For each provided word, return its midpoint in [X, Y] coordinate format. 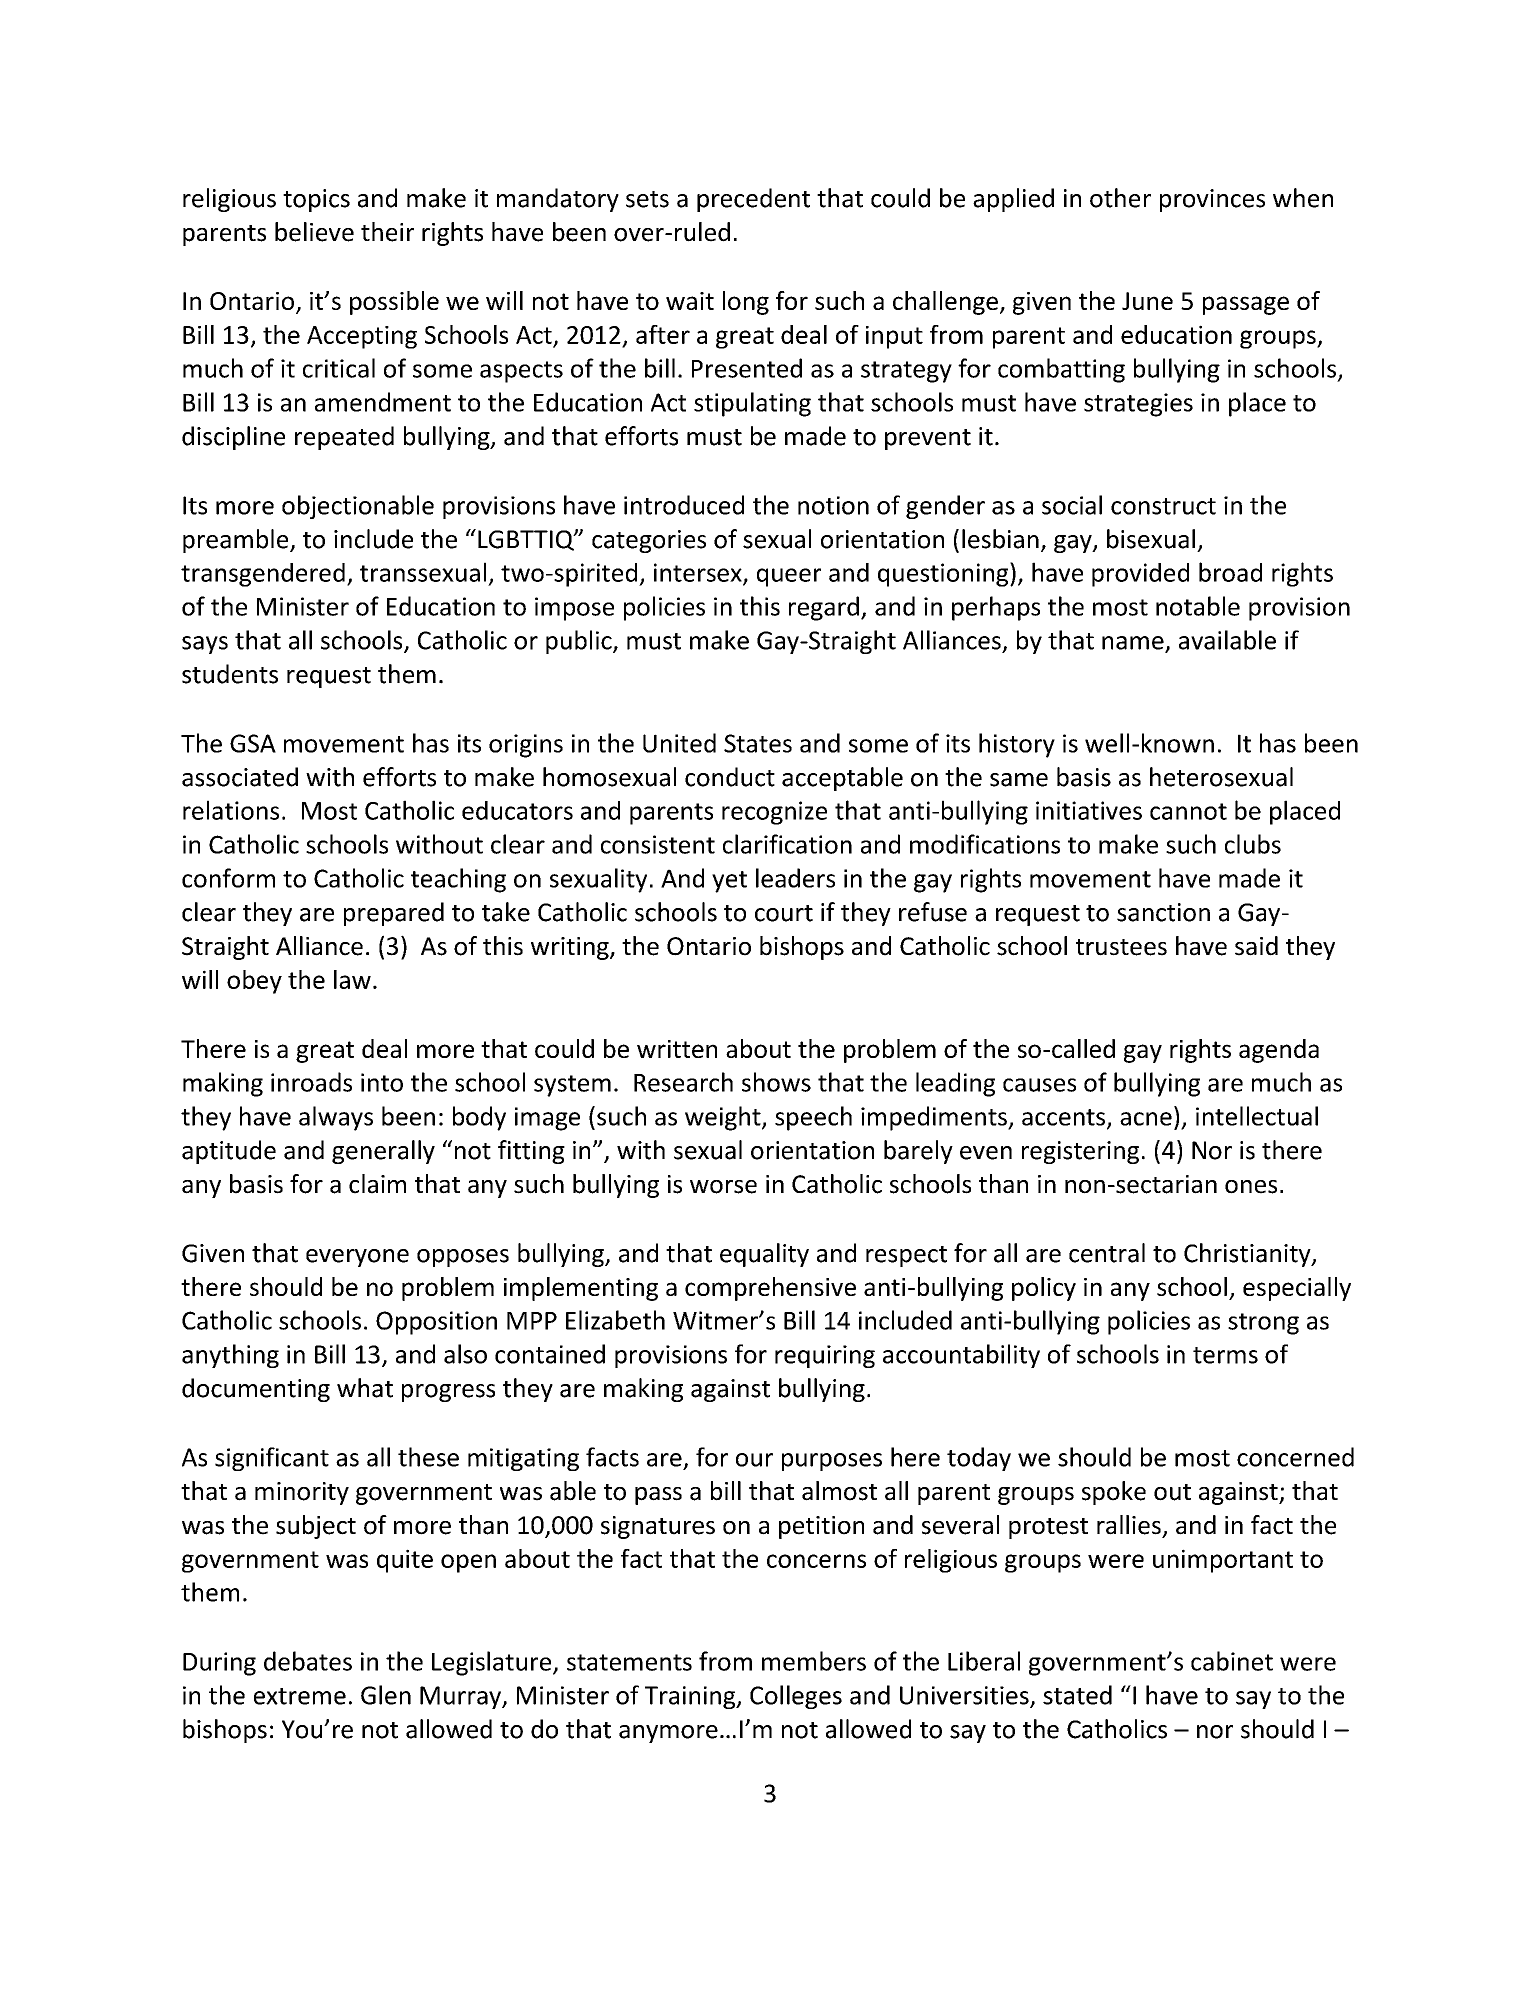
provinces [1212, 200]
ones [1251, 1187]
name [1134, 644]
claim [377, 1184]
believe [314, 232]
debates [308, 1661]
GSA [253, 743]
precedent [753, 200]
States [758, 743]
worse [723, 1187]
